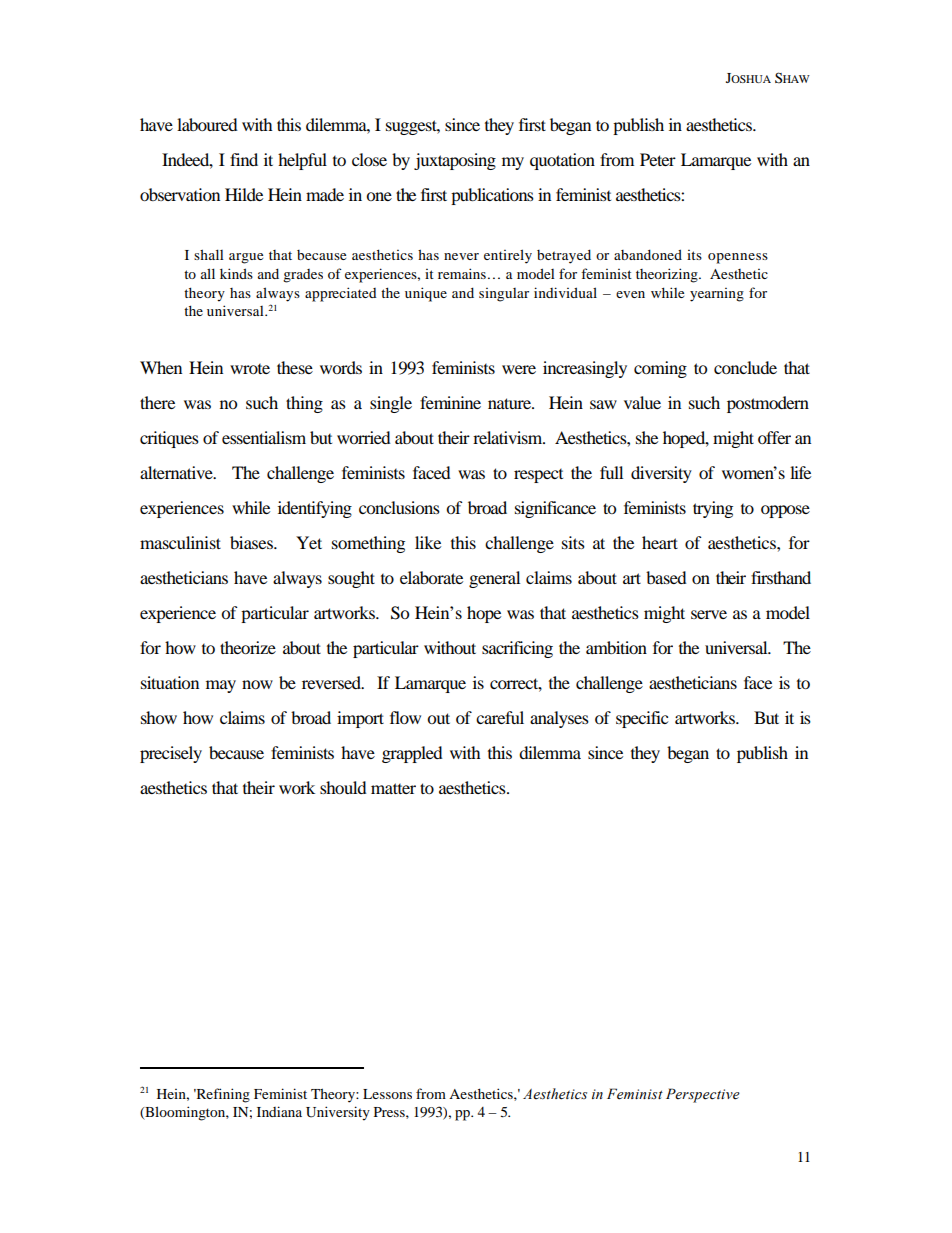 This image has height=1233, width=952. What do you see at coordinates (244, 159) in the image?
I see `find` at bounding box center [244, 159].
